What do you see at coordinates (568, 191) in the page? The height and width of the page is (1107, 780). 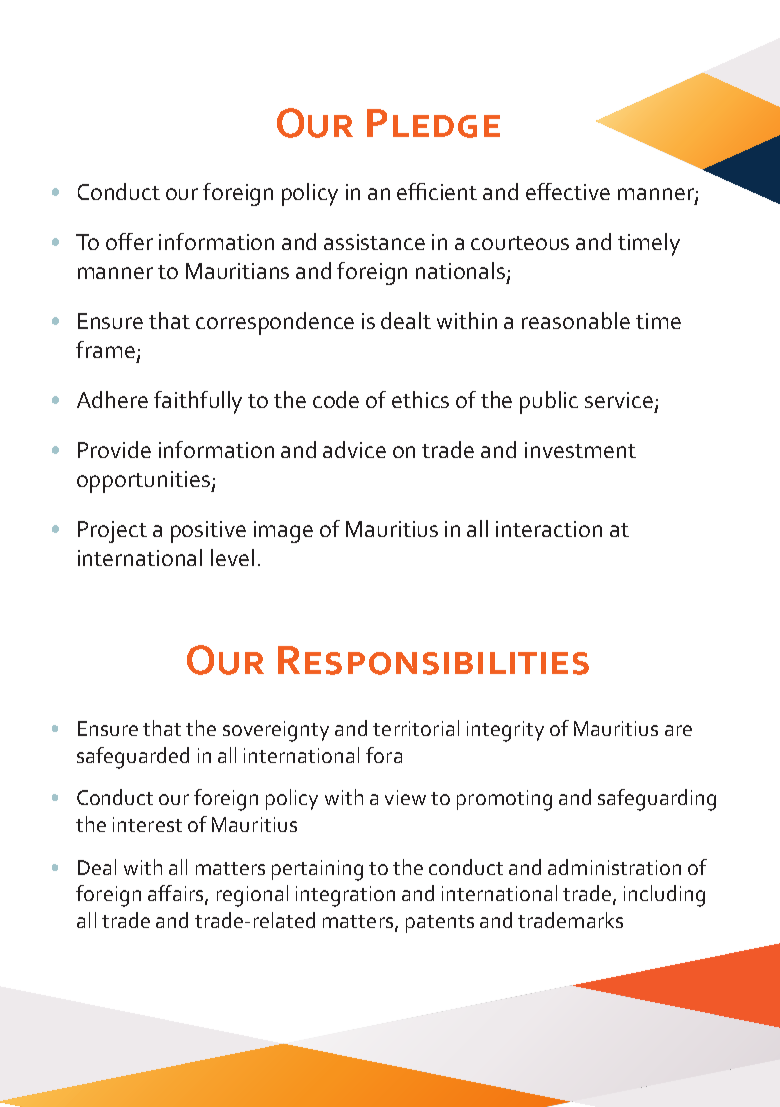 I see `effective` at bounding box center [568, 191].
